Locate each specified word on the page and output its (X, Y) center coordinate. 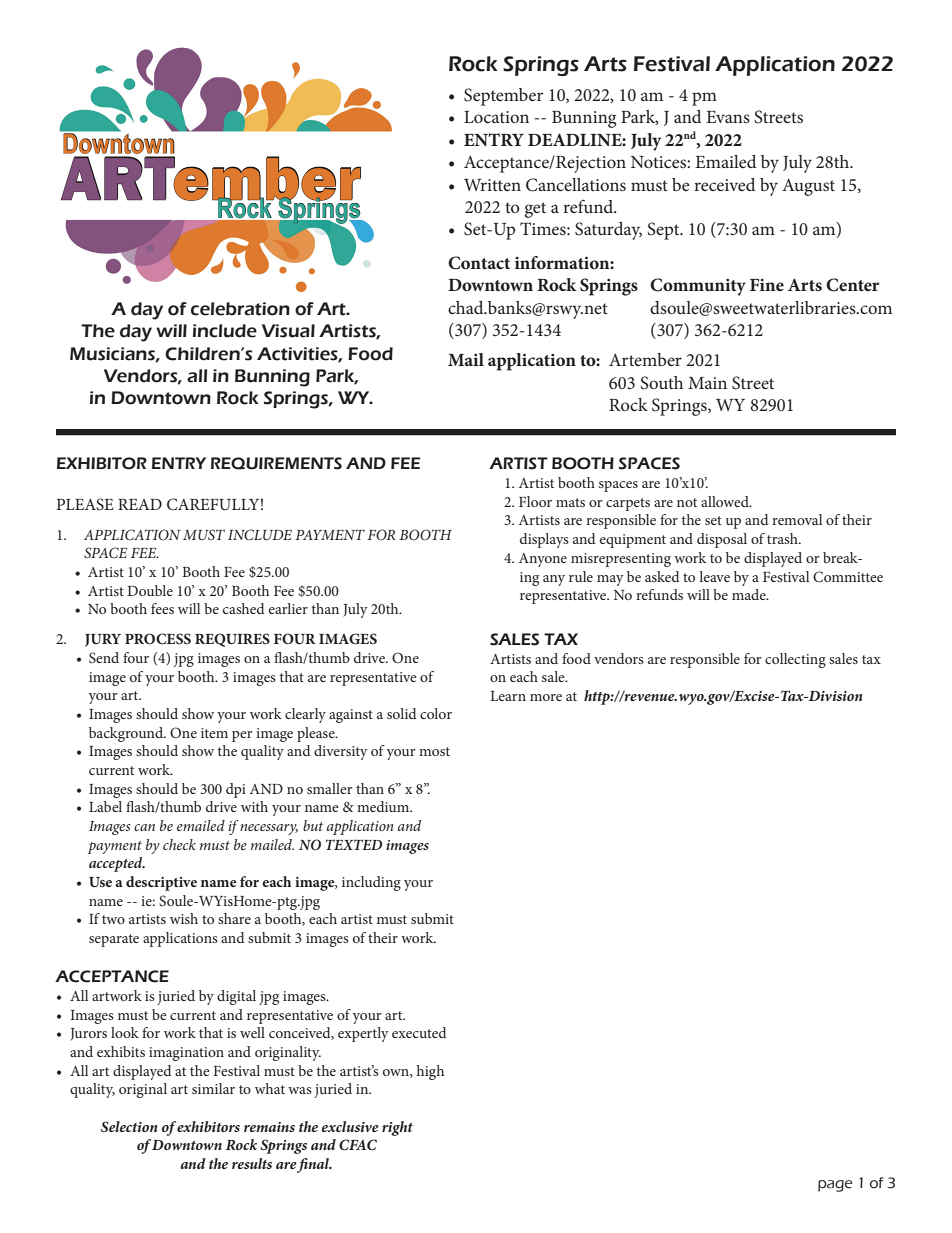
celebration (240, 309)
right (397, 1128)
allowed (726, 501)
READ (140, 504)
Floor (535, 501)
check (179, 844)
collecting (795, 660)
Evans (728, 117)
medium (384, 806)
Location (496, 117)
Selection (129, 1126)
